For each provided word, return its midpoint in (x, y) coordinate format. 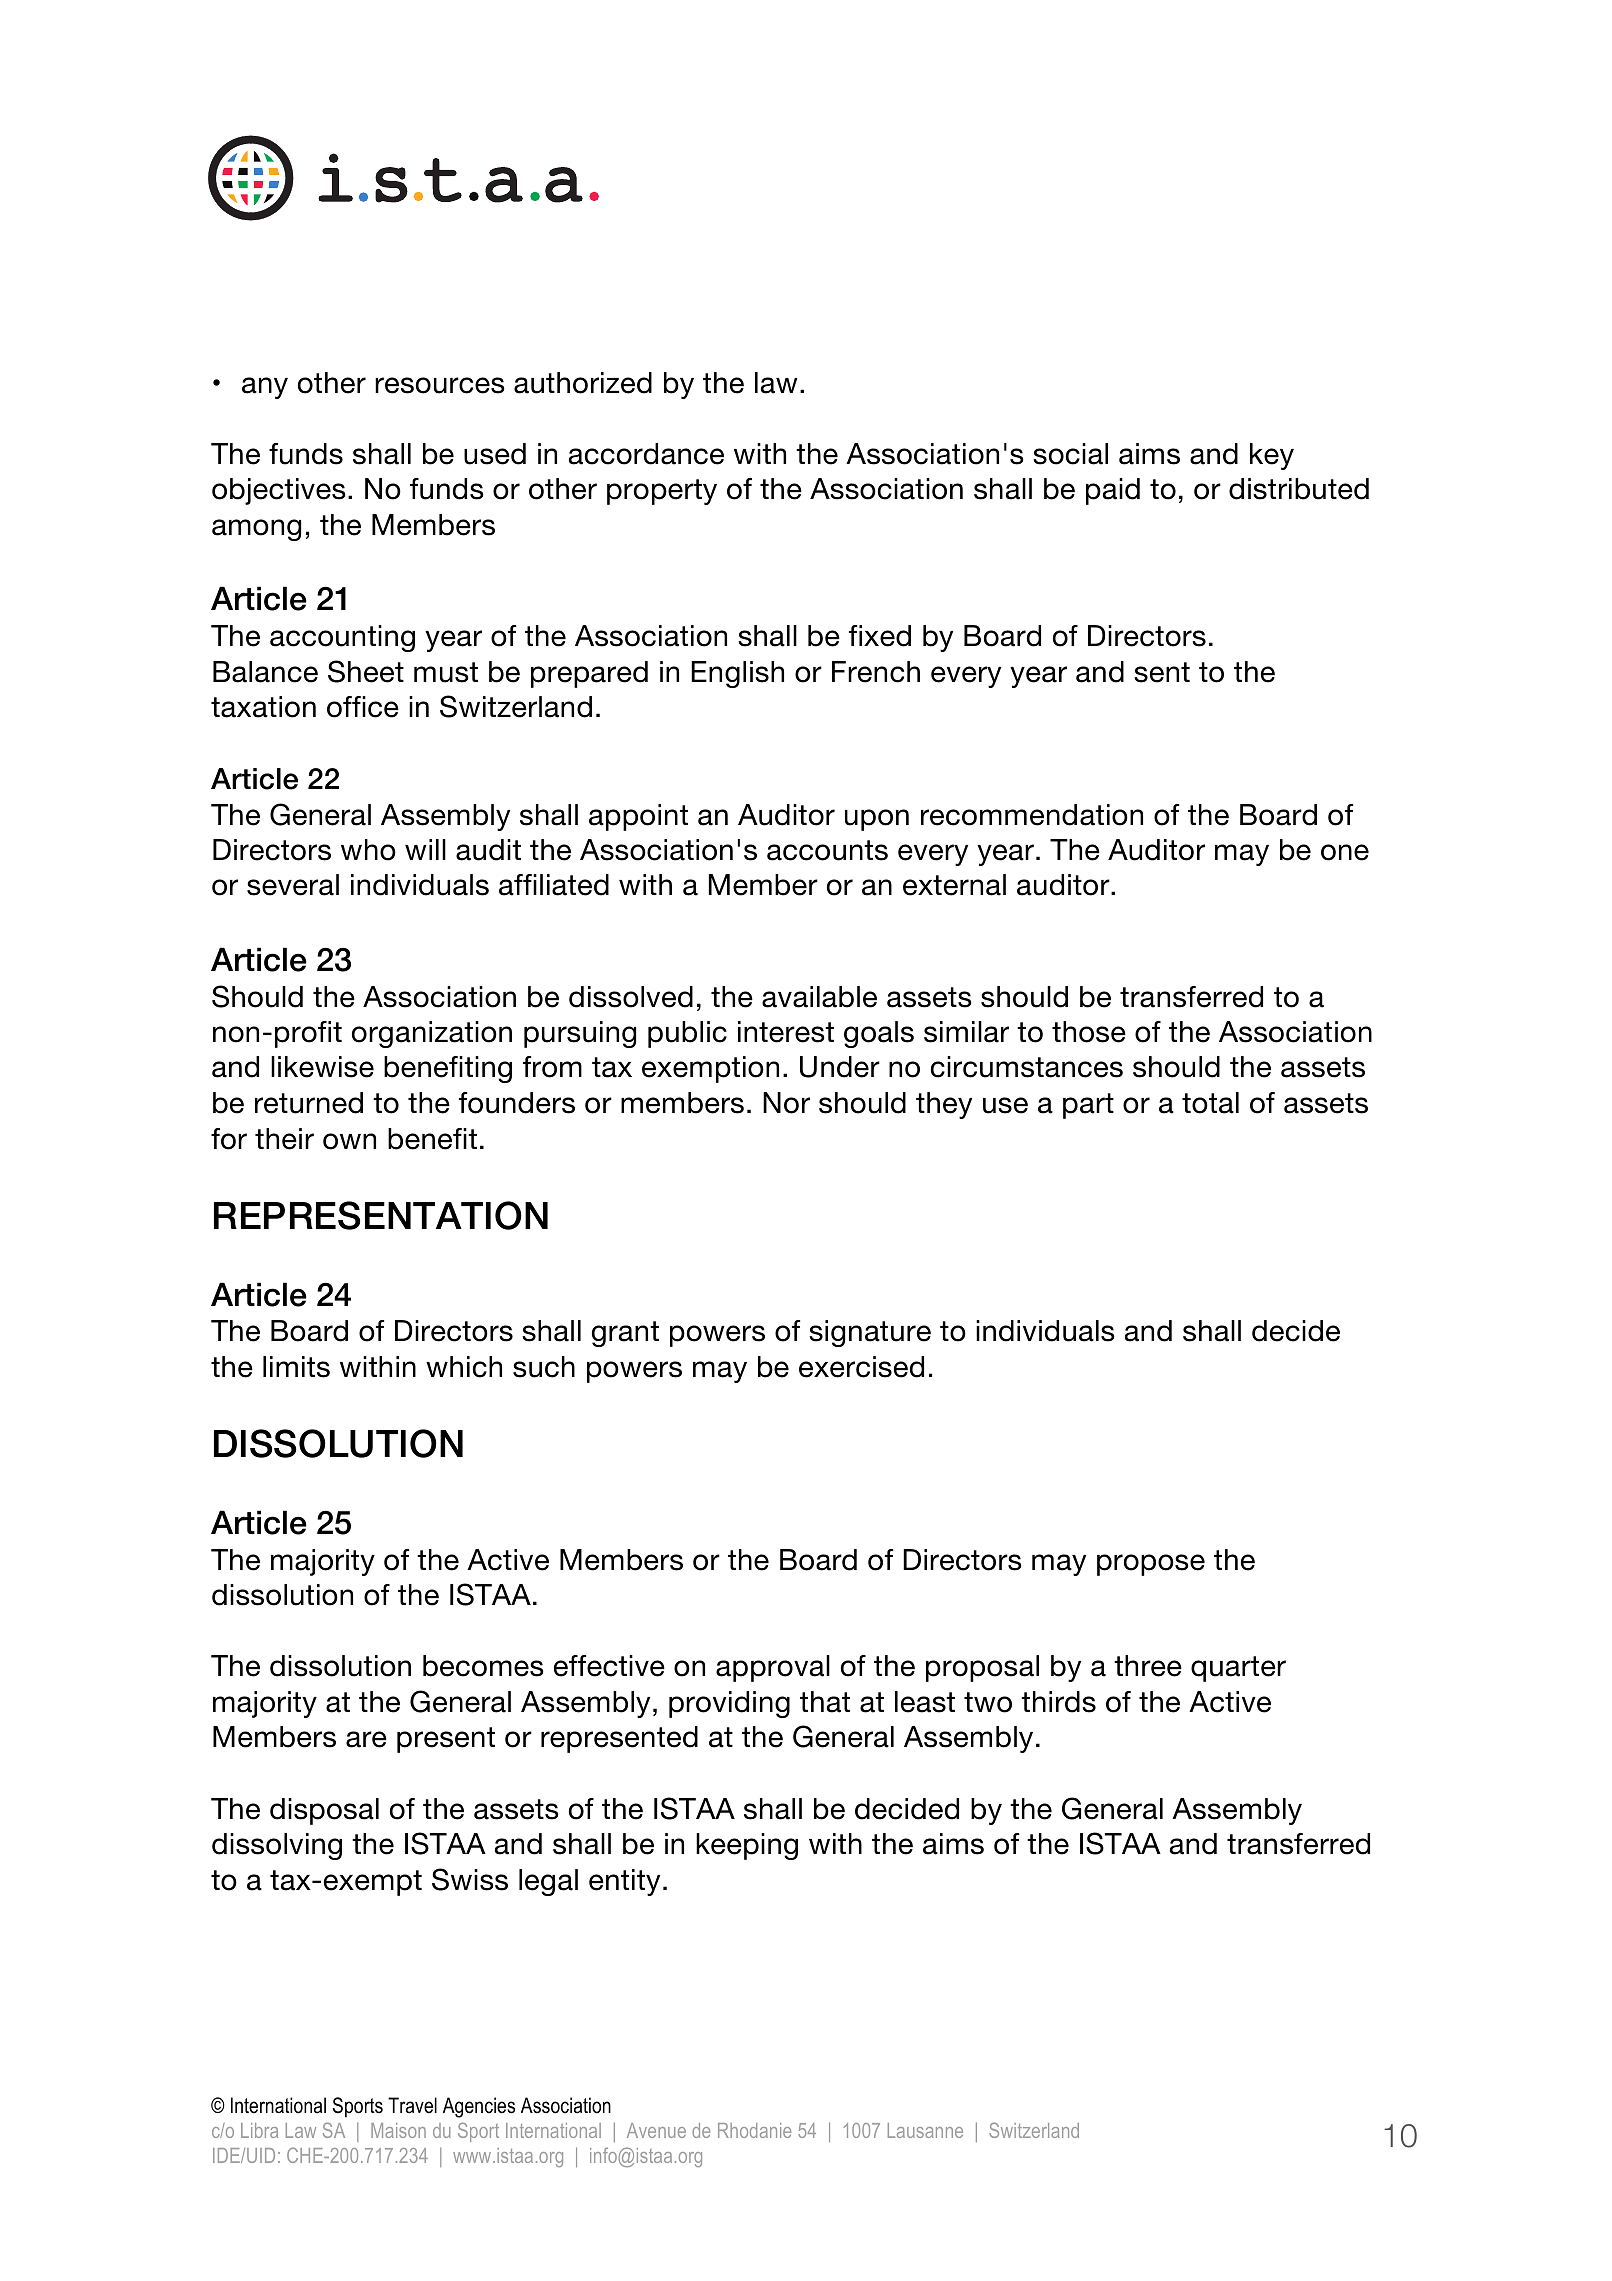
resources (440, 385)
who (368, 850)
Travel (412, 2105)
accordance (646, 454)
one (1345, 852)
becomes (483, 1666)
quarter (1238, 1669)
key (1272, 456)
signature (870, 1333)
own (349, 1141)
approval (773, 1668)
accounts (827, 850)
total (1210, 1103)
